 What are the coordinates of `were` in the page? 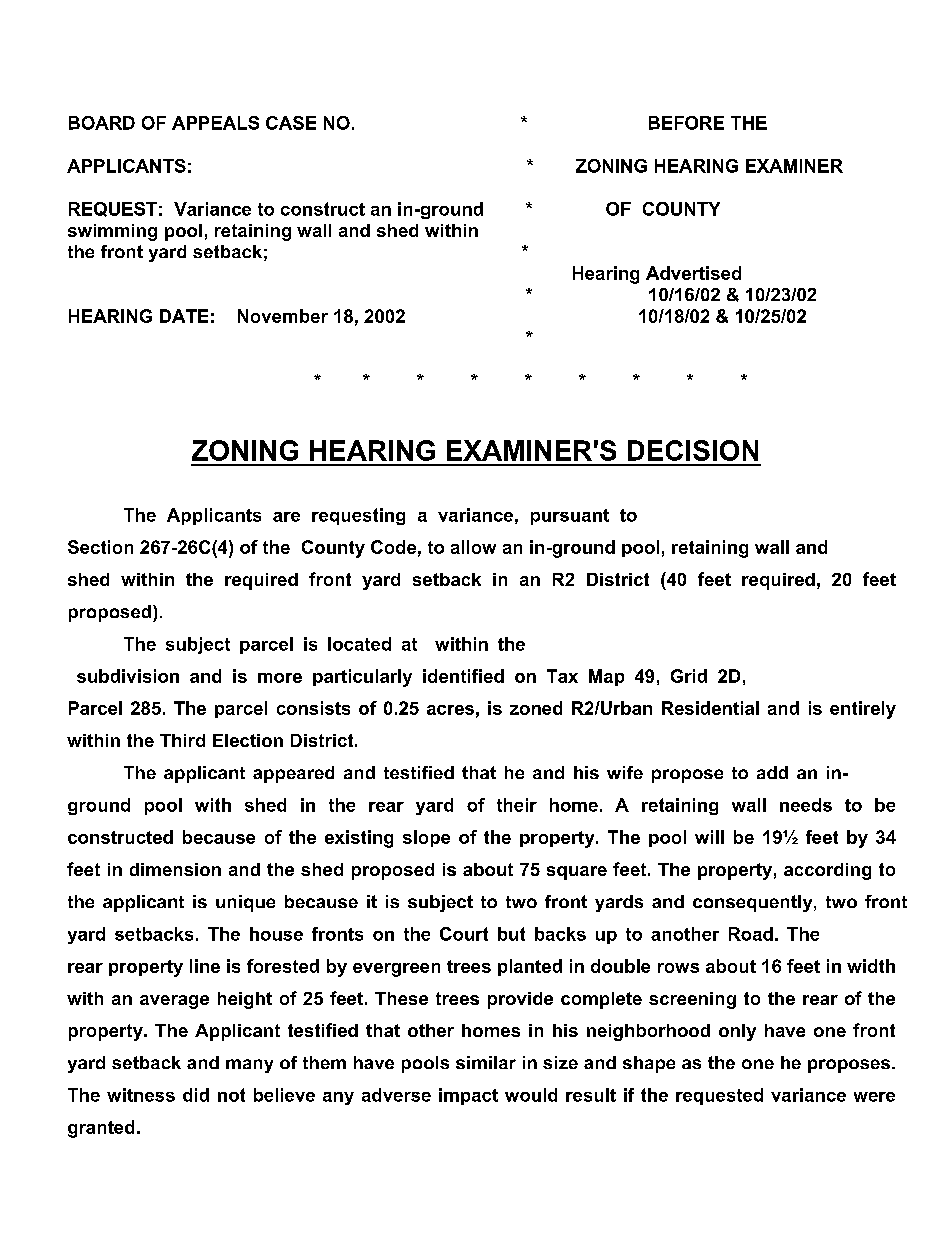 It's located at (874, 1097).
